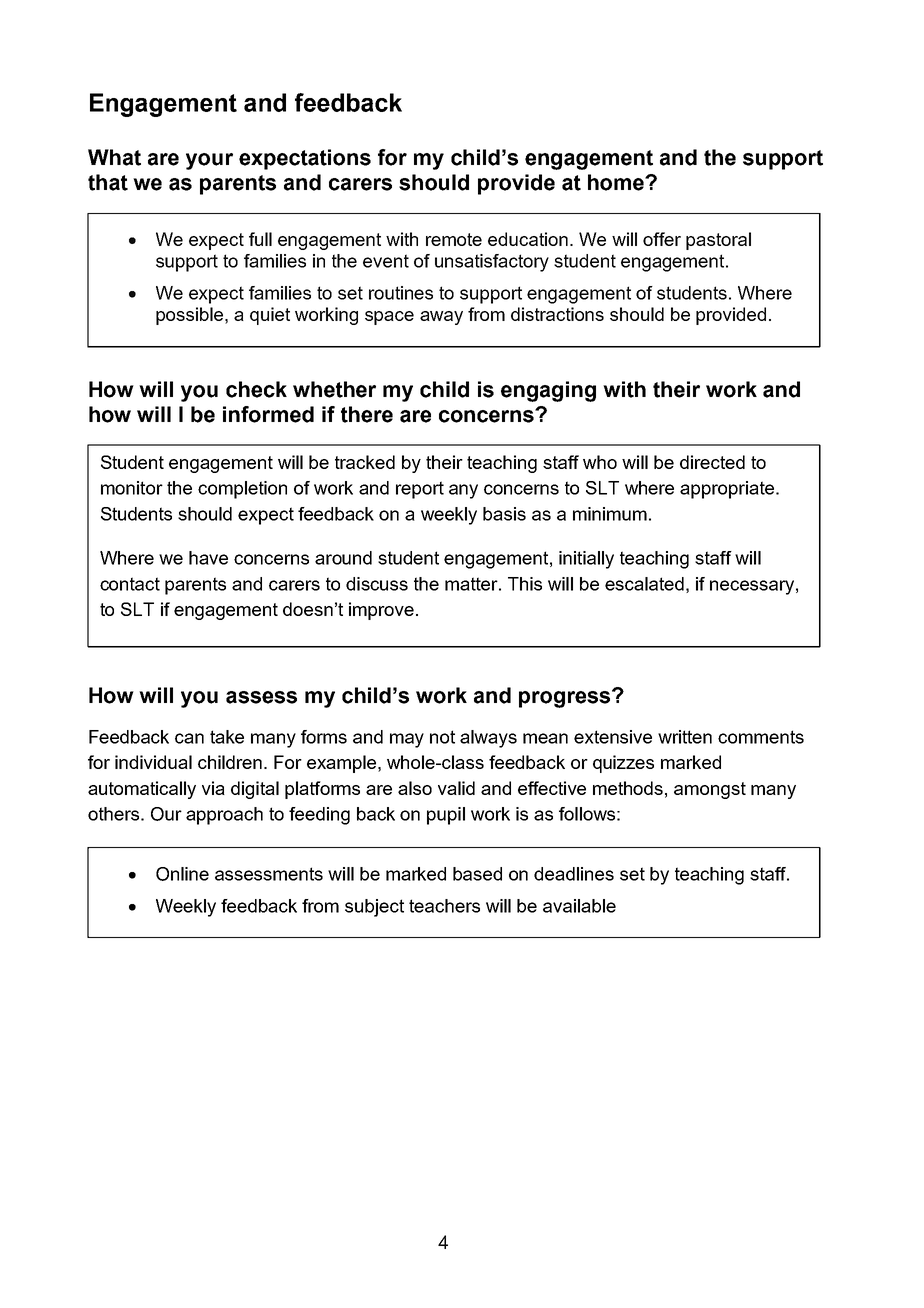  I want to click on improve, so click(381, 611).
